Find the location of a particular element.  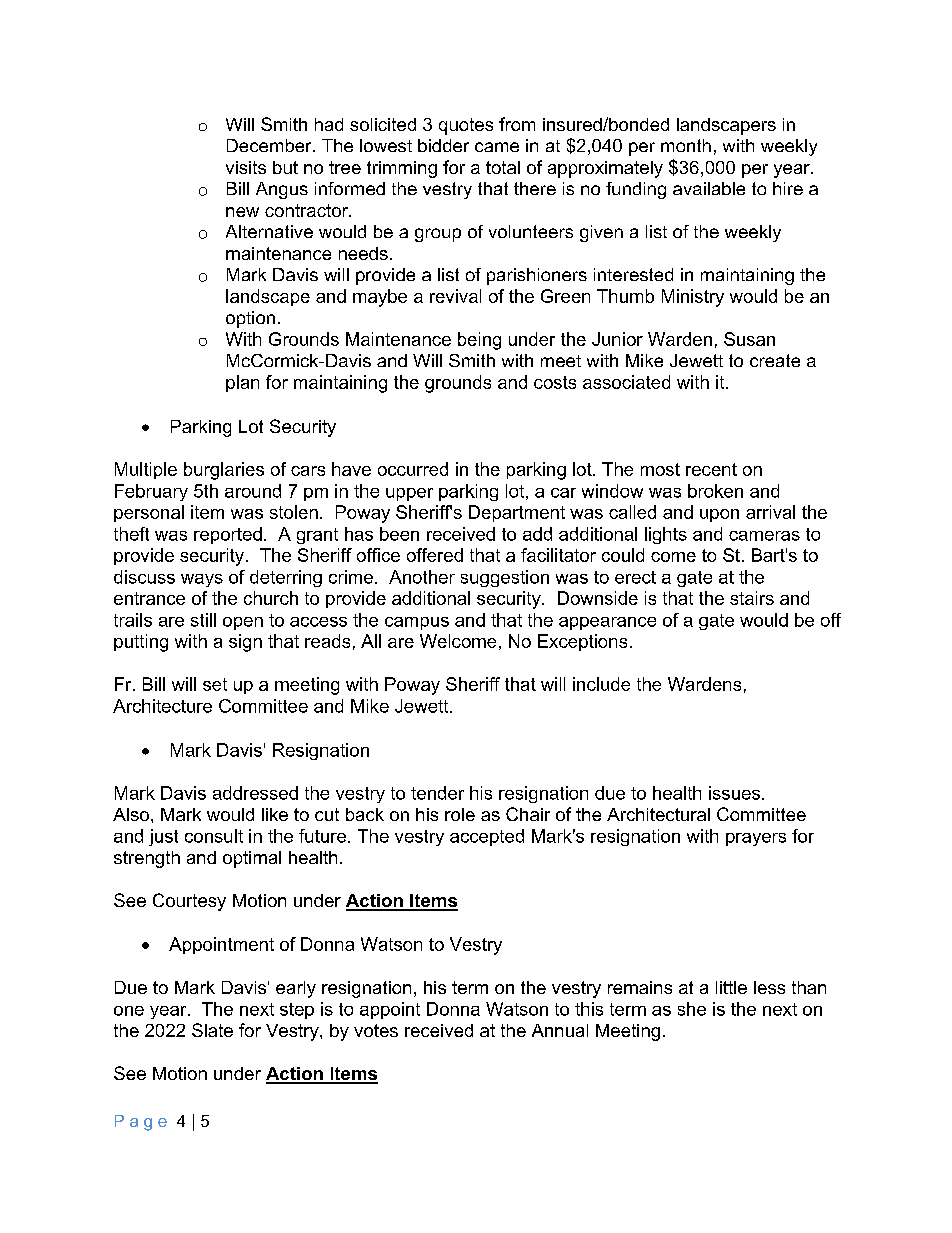

month is located at coordinates (686, 145).
